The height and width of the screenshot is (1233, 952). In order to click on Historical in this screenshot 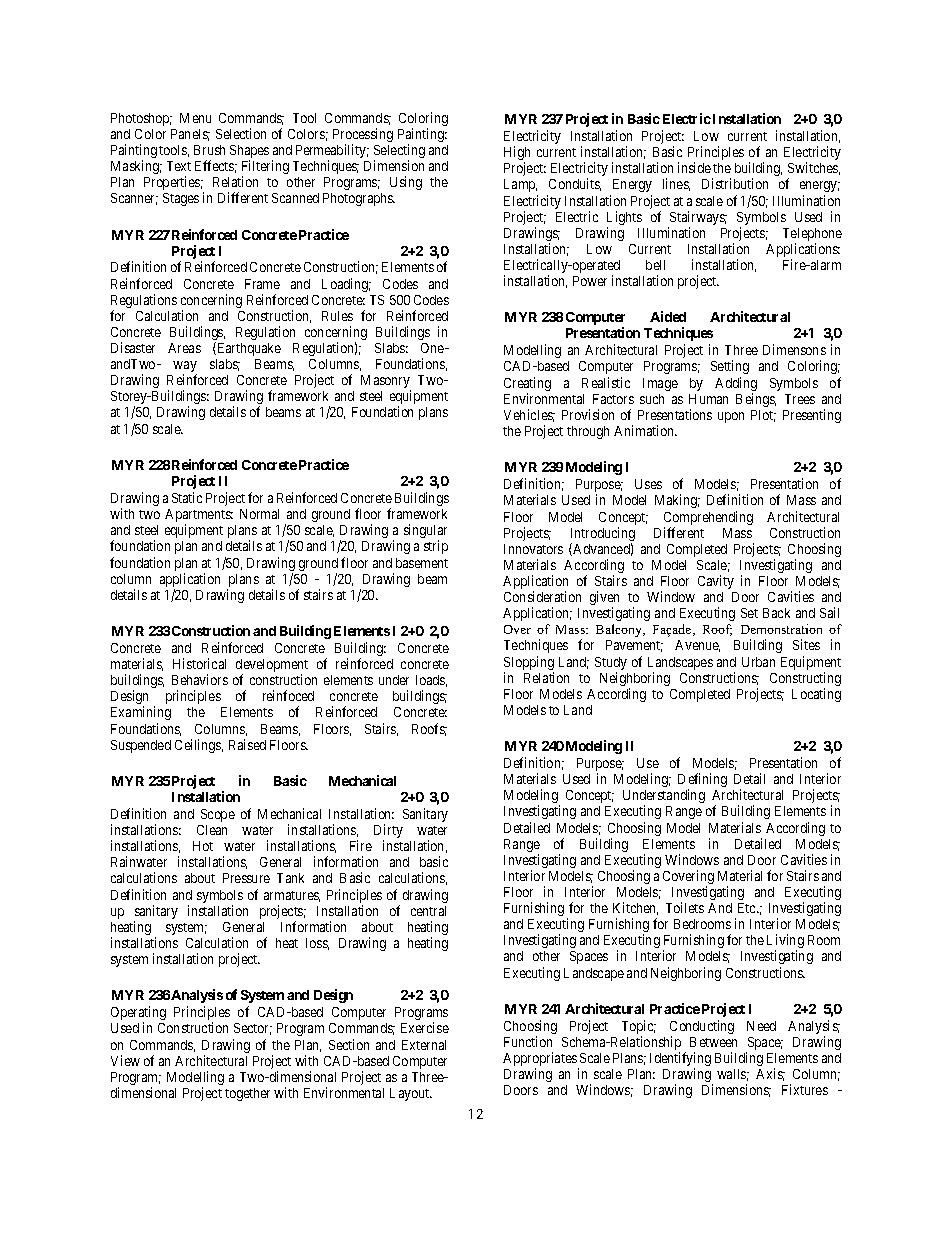, I will do `click(199, 663)`.
